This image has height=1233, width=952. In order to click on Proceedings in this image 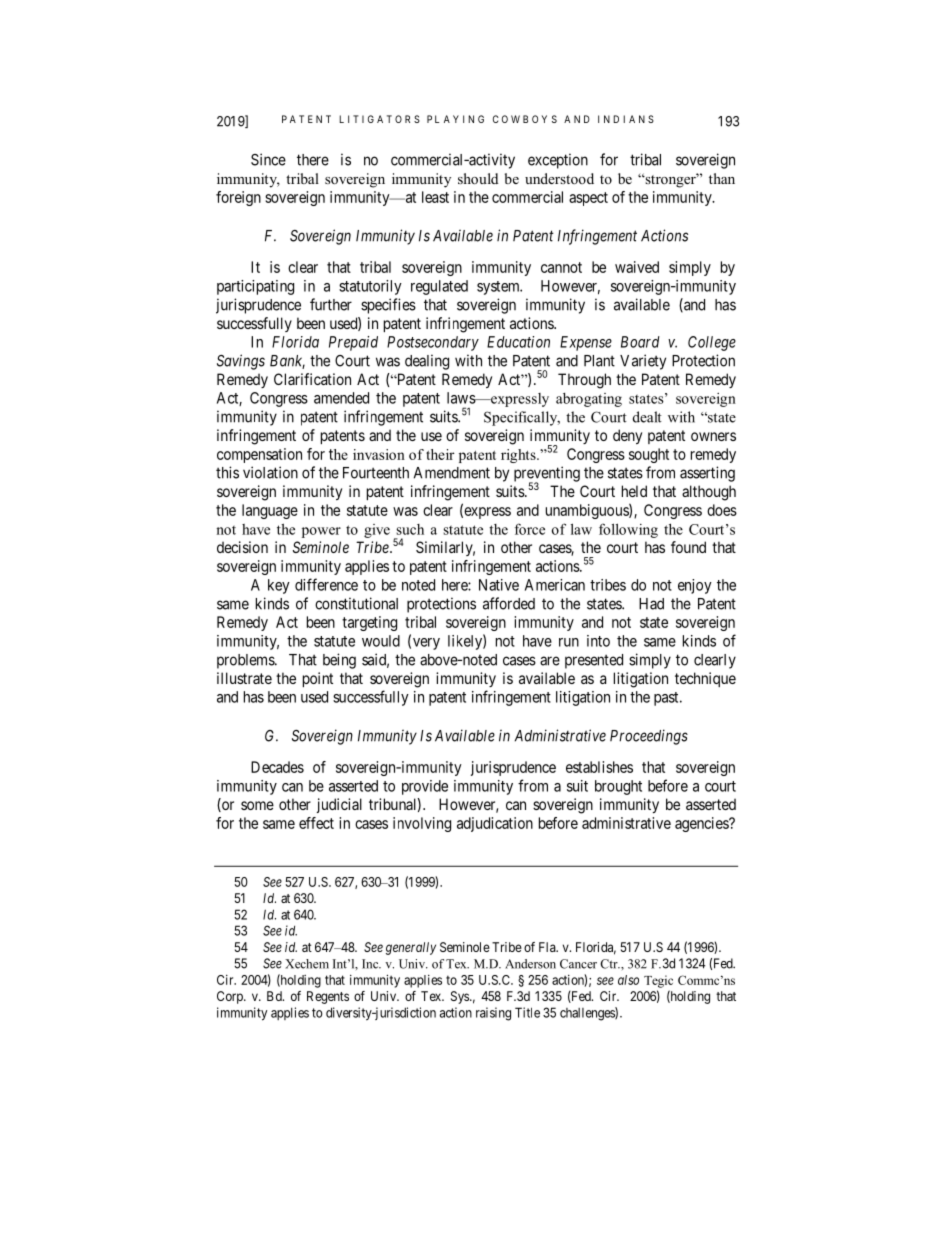, I will do `click(649, 737)`.
